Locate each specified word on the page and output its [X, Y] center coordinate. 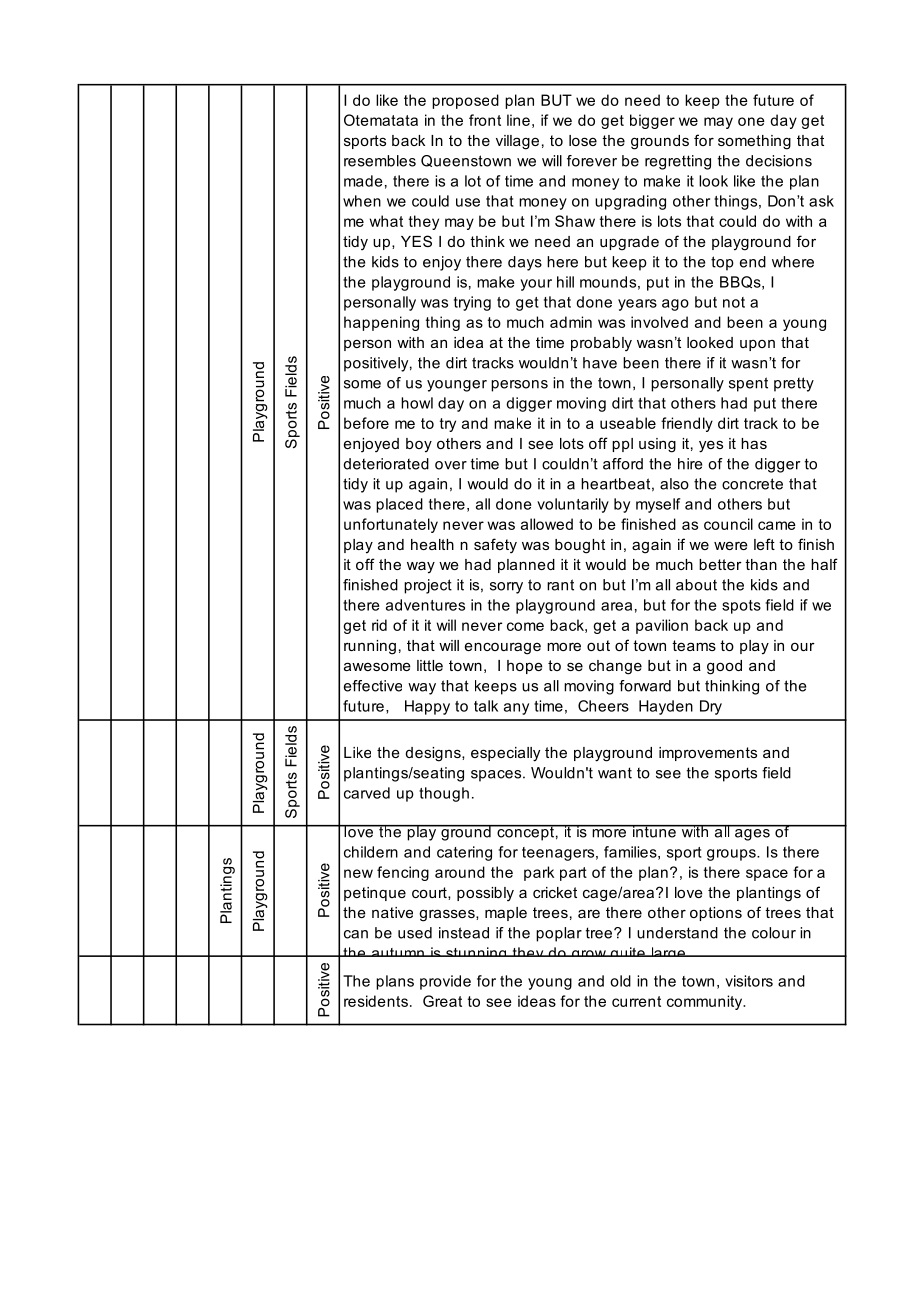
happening [381, 323]
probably [601, 344]
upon [757, 345]
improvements [708, 754]
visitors [749, 981]
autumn [397, 952]
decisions [779, 161]
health [432, 544]
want [615, 773]
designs [434, 754]
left [764, 544]
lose [583, 140]
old [620, 981]
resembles [380, 161]
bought [580, 546]
